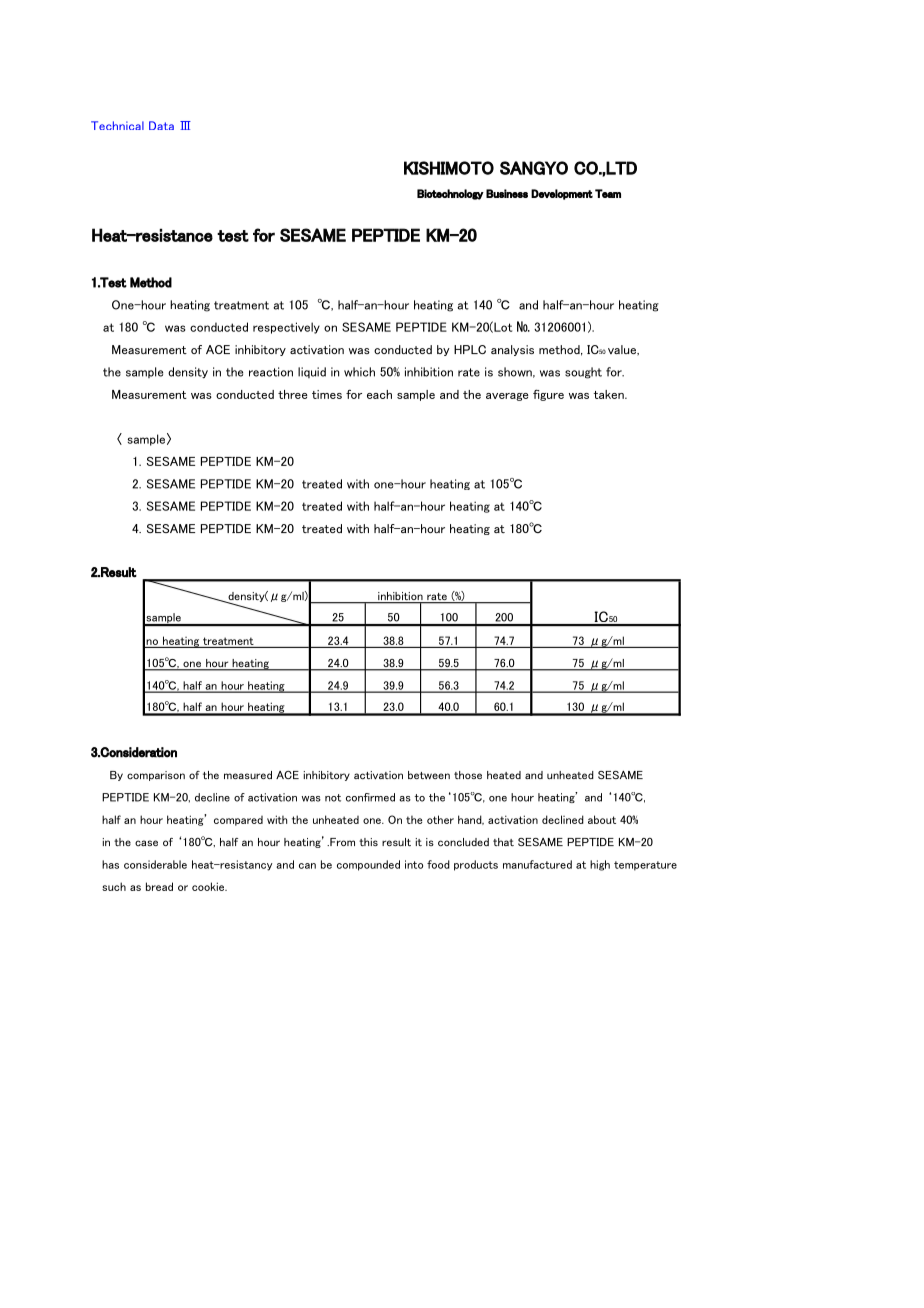 Image resolution: width=924 pixels, height=1308 pixels. What do you see at coordinates (156, 776) in the screenshot?
I see `comparison` at bounding box center [156, 776].
